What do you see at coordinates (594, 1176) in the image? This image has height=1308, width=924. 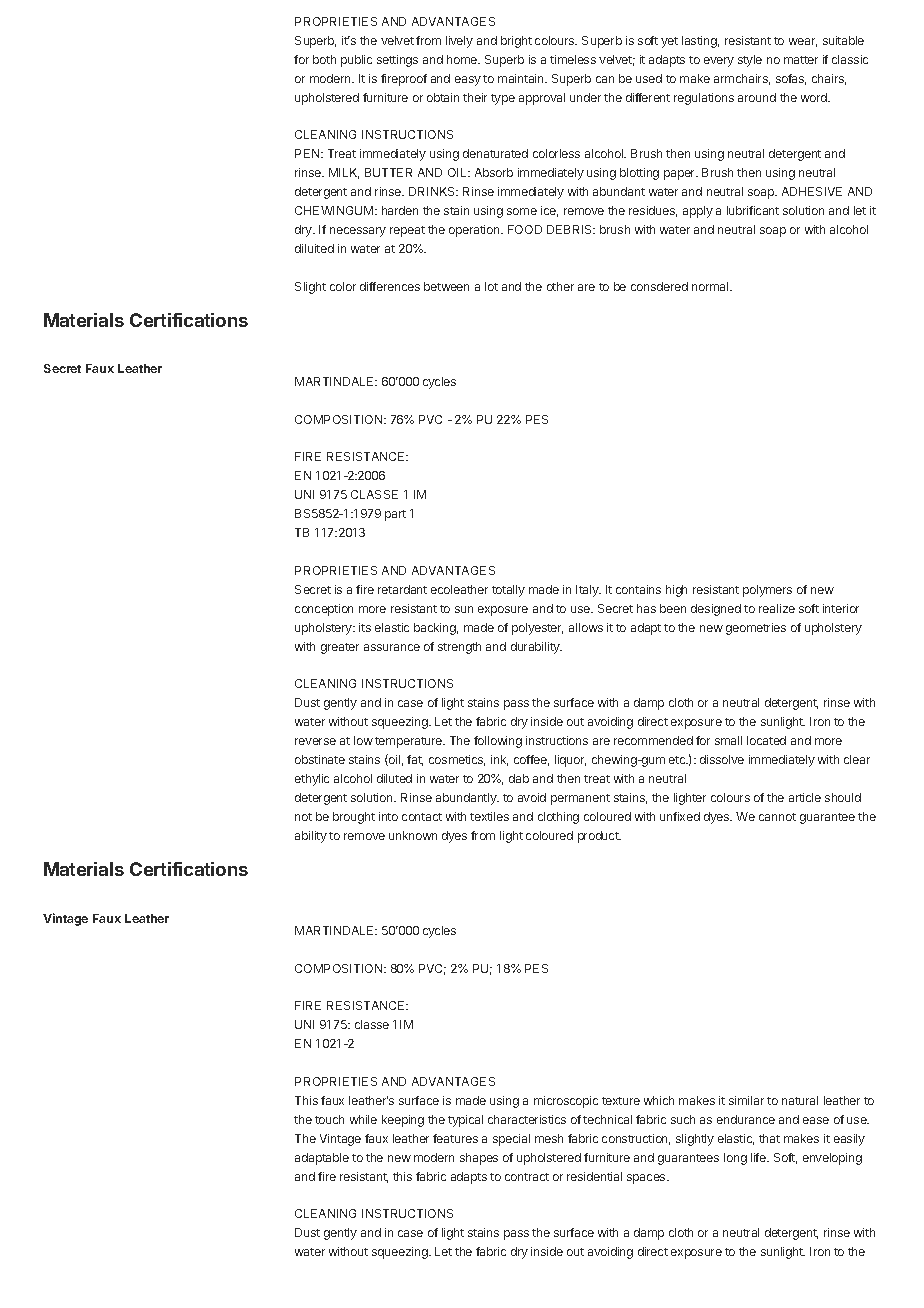 I see `residential` at bounding box center [594, 1176].
